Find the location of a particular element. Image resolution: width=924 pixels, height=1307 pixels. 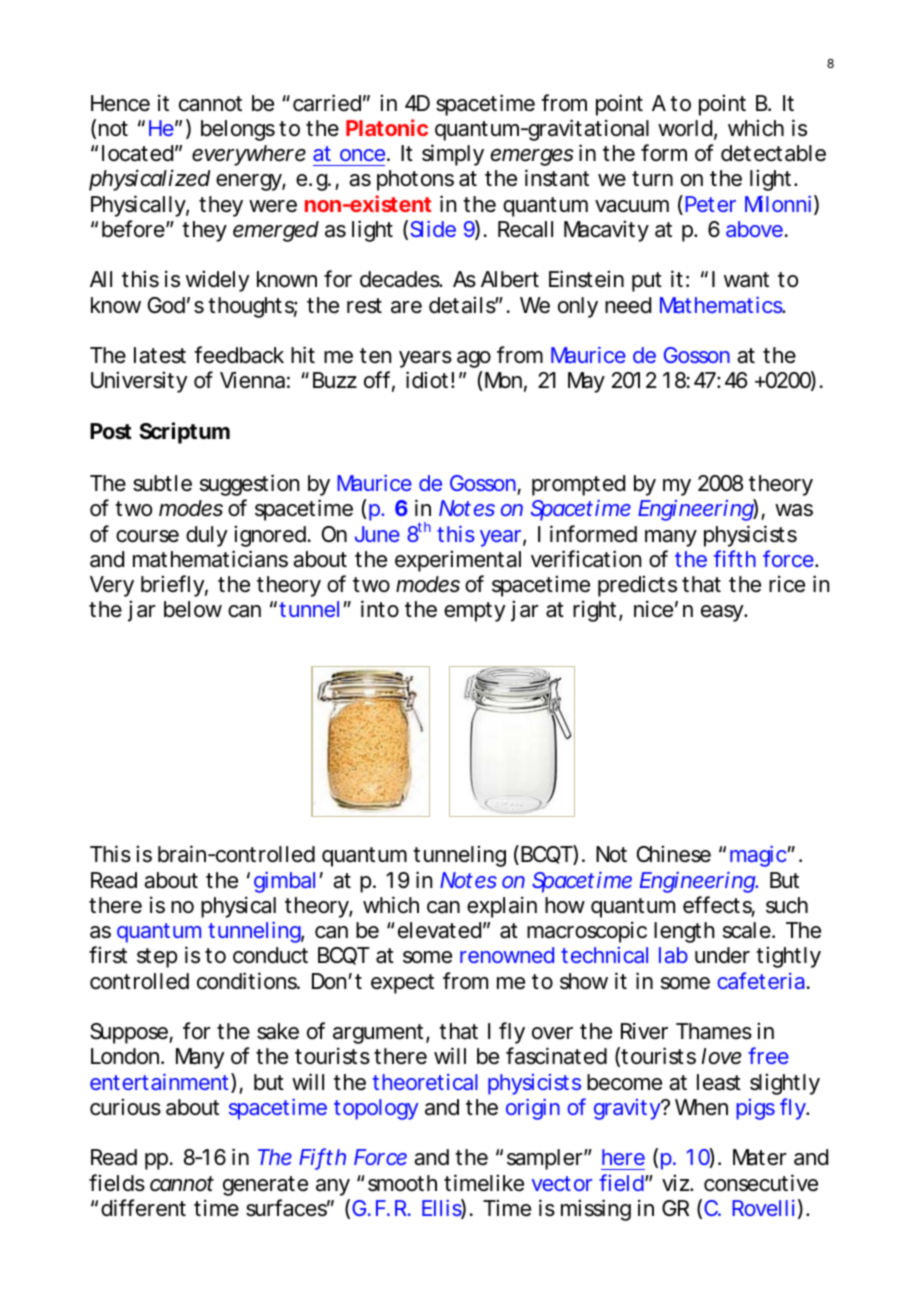

empty is located at coordinates (474, 612).
